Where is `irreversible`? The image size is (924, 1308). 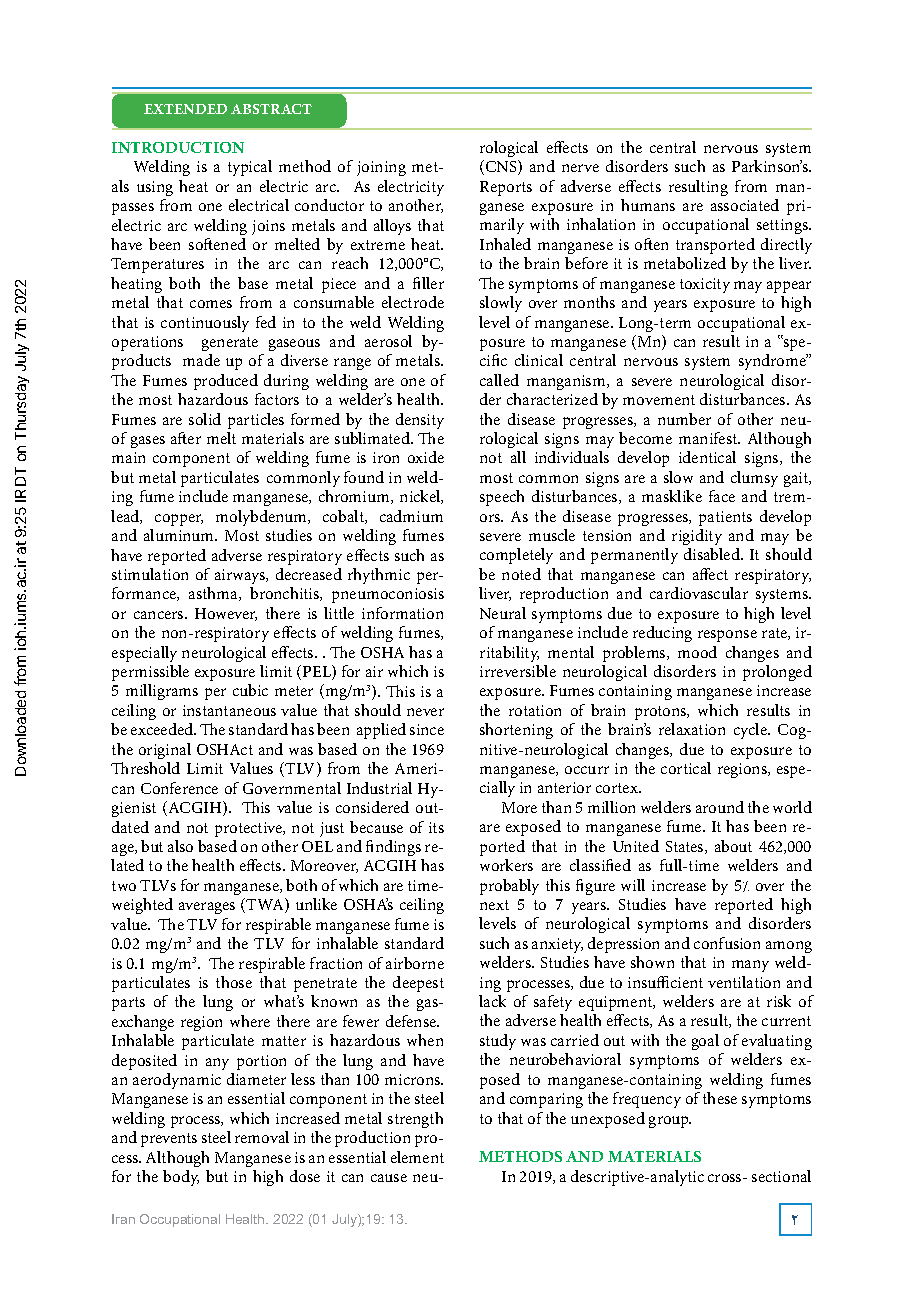
irreversible is located at coordinates (518, 671).
